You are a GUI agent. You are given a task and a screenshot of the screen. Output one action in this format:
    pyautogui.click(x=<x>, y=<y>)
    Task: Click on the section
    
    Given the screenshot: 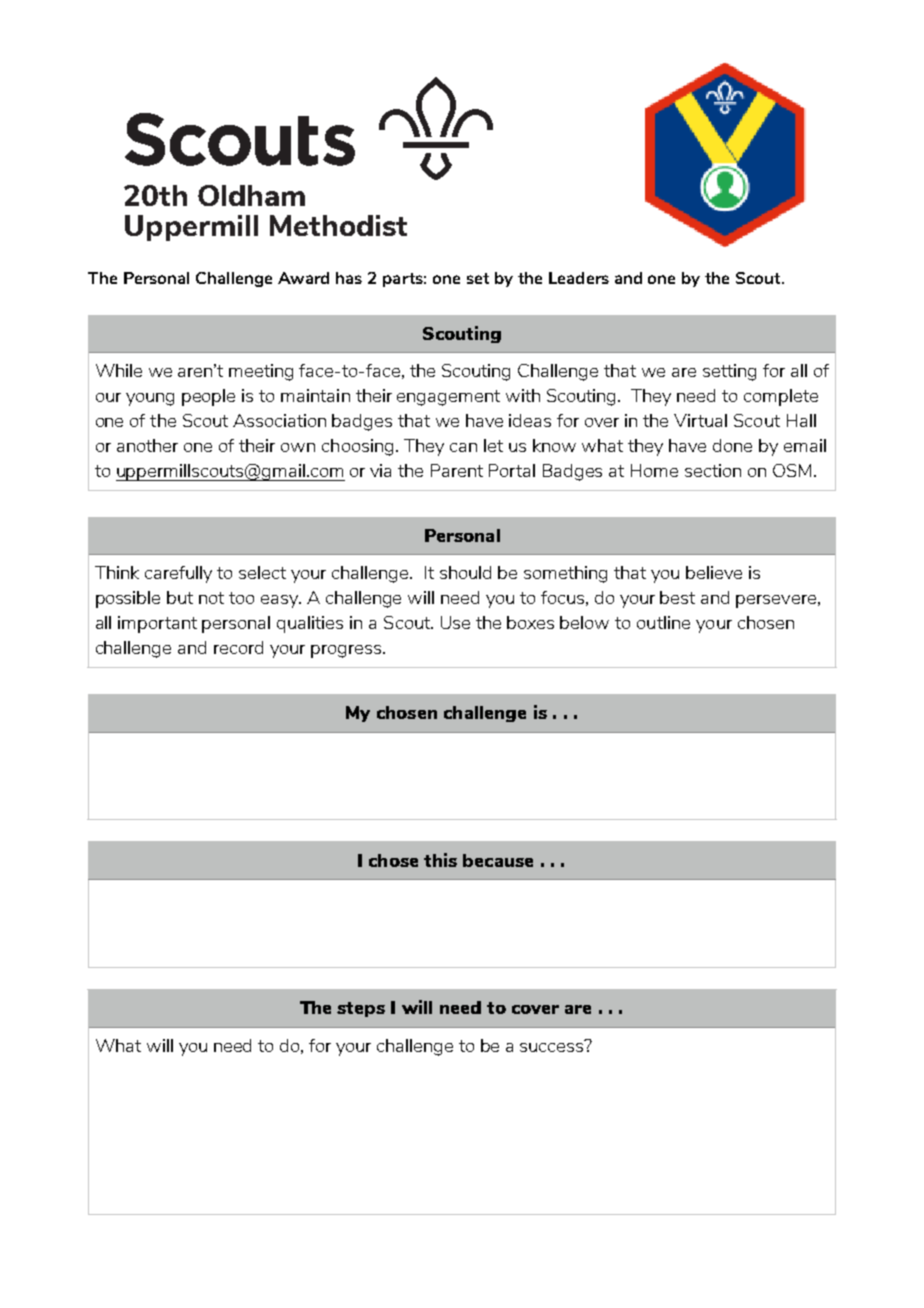 What is the action you would take?
    pyautogui.click(x=713, y=470)
